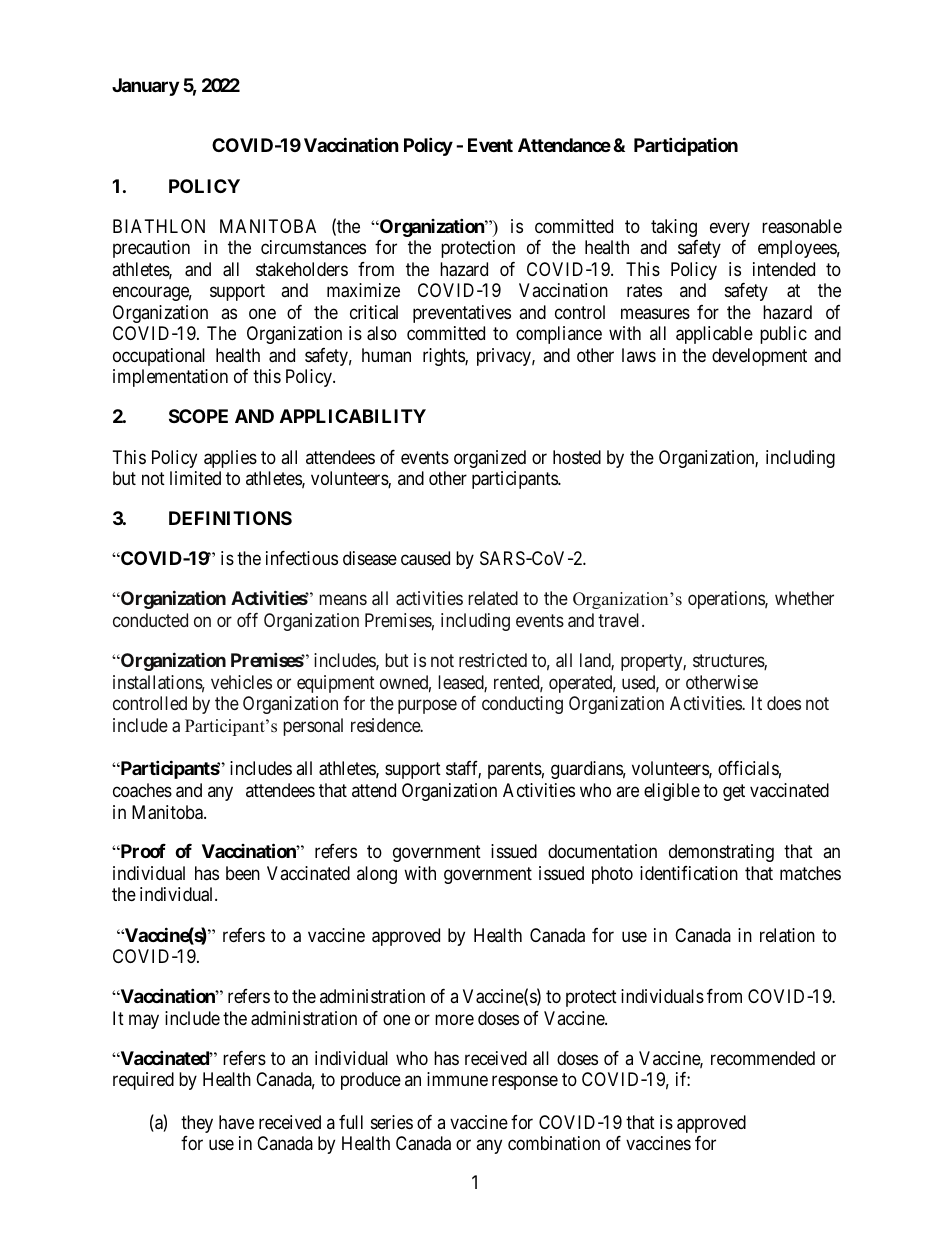 The width and height of the screenshot is (952, 1233). I want to click on January, so click(145, 87).
